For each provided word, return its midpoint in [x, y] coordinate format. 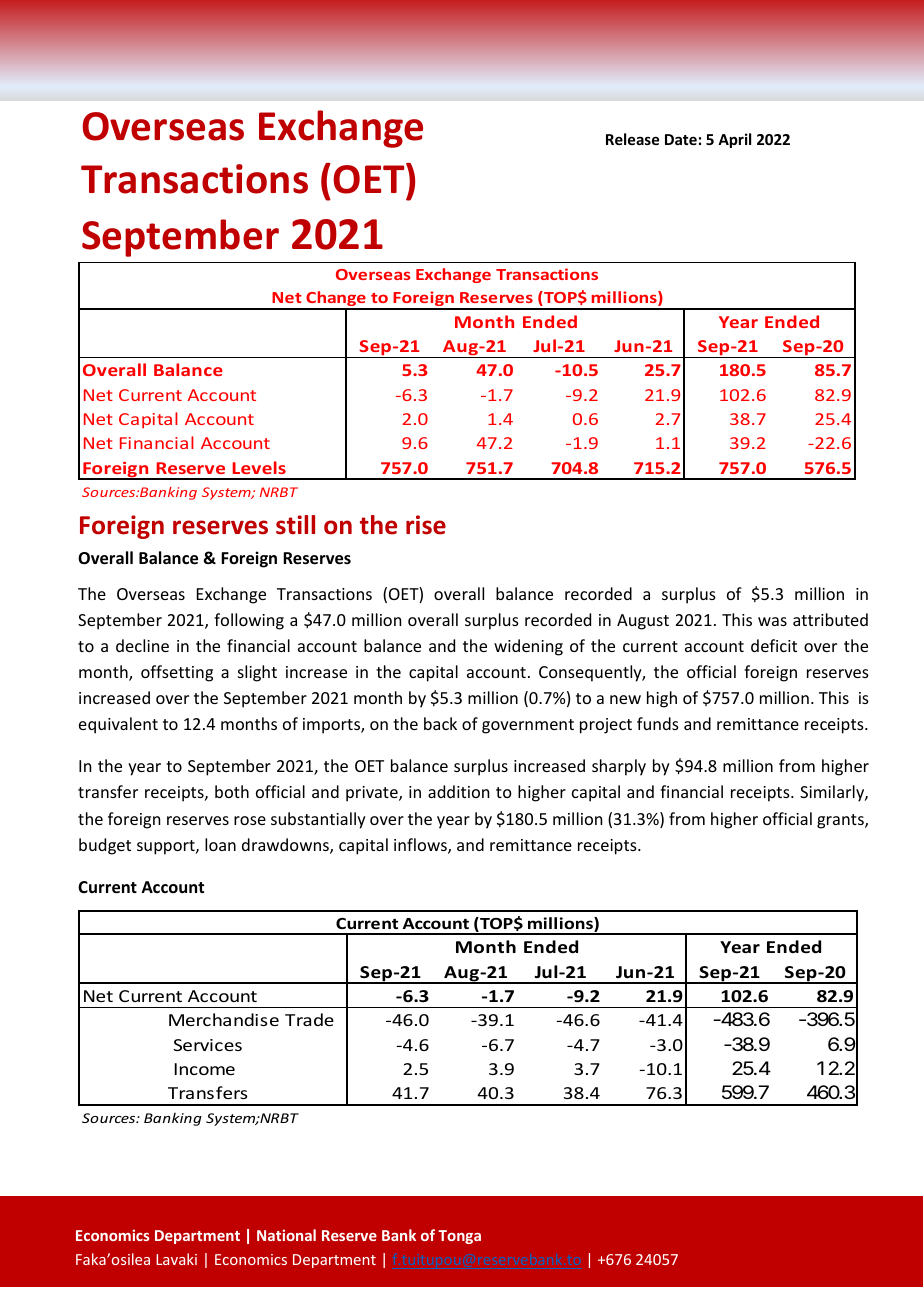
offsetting [177, 673]
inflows [421, 846]
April [734, 140]
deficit [774, 645]
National [286, 1235]
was [772, 621]
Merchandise [224, 1019]
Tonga [459, 1237]
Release [632, 139]
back [440, 723]
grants [841, 821]
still [295, 525]
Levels [259, 467]
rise [426, 525]
